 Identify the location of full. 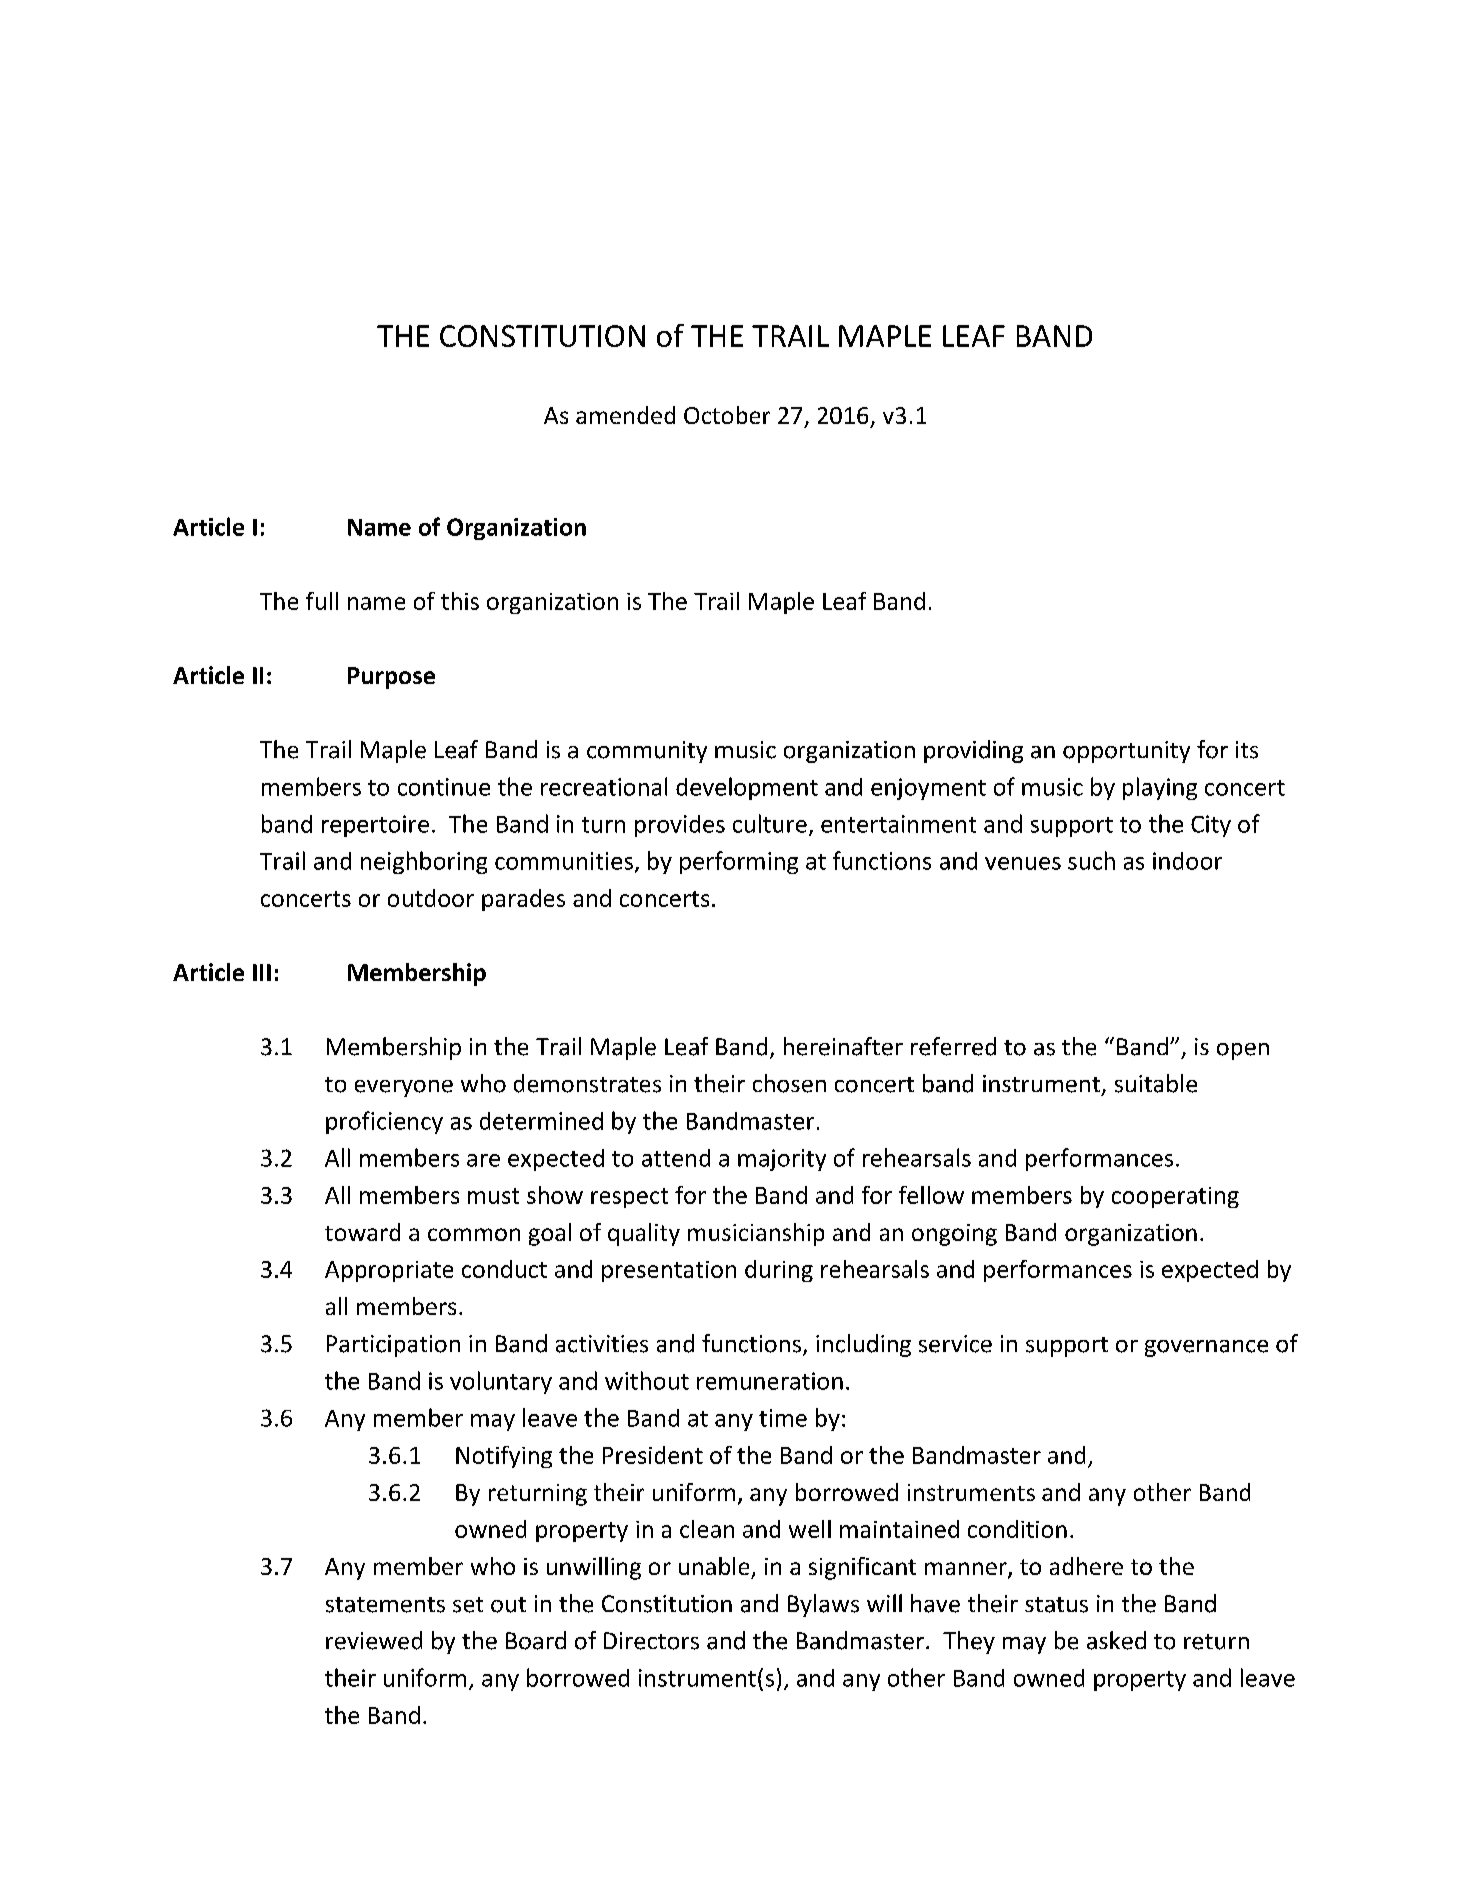
(322, 601).
